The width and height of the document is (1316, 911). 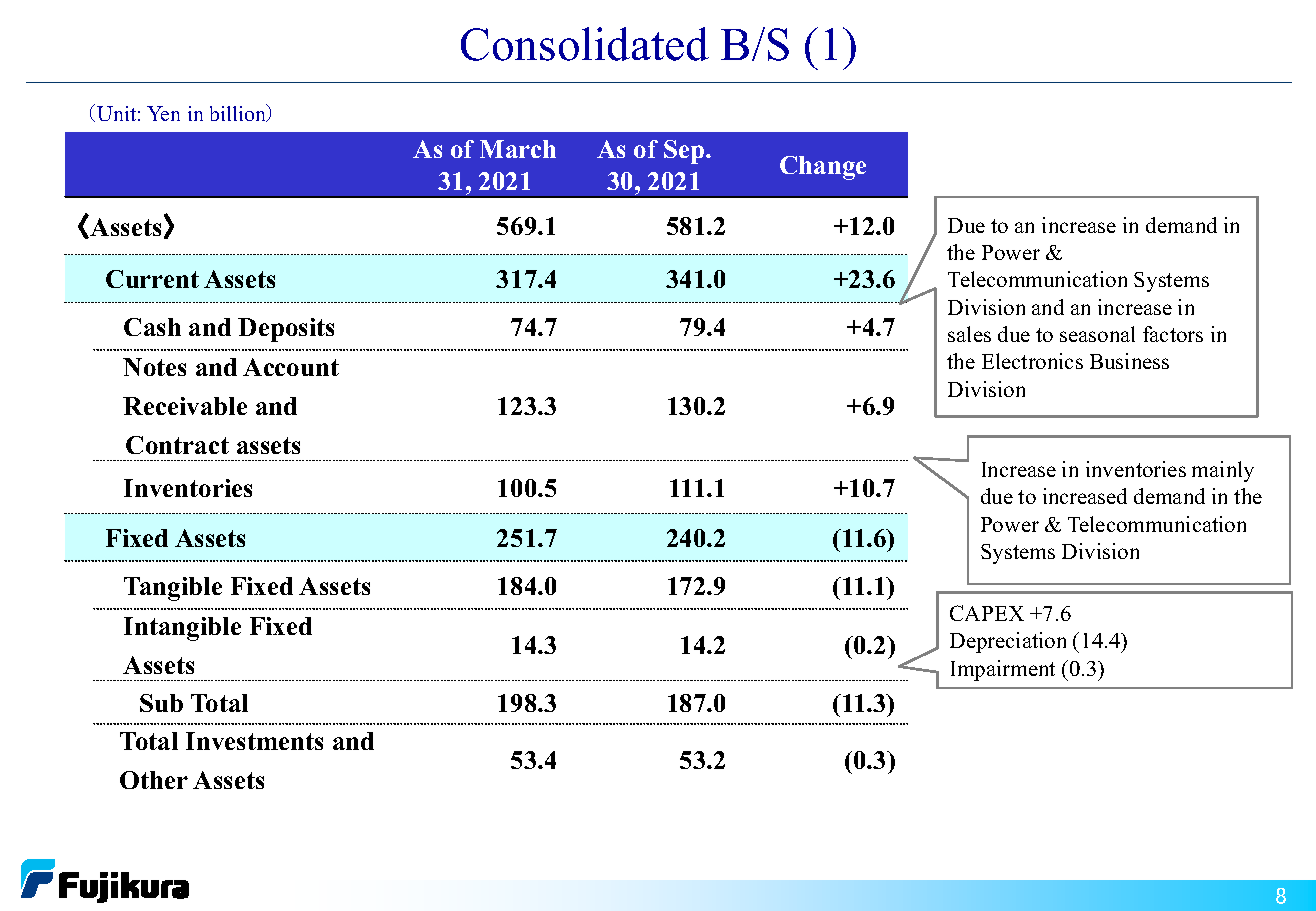 I want to click on Investments, so click(x=254, y=741).
